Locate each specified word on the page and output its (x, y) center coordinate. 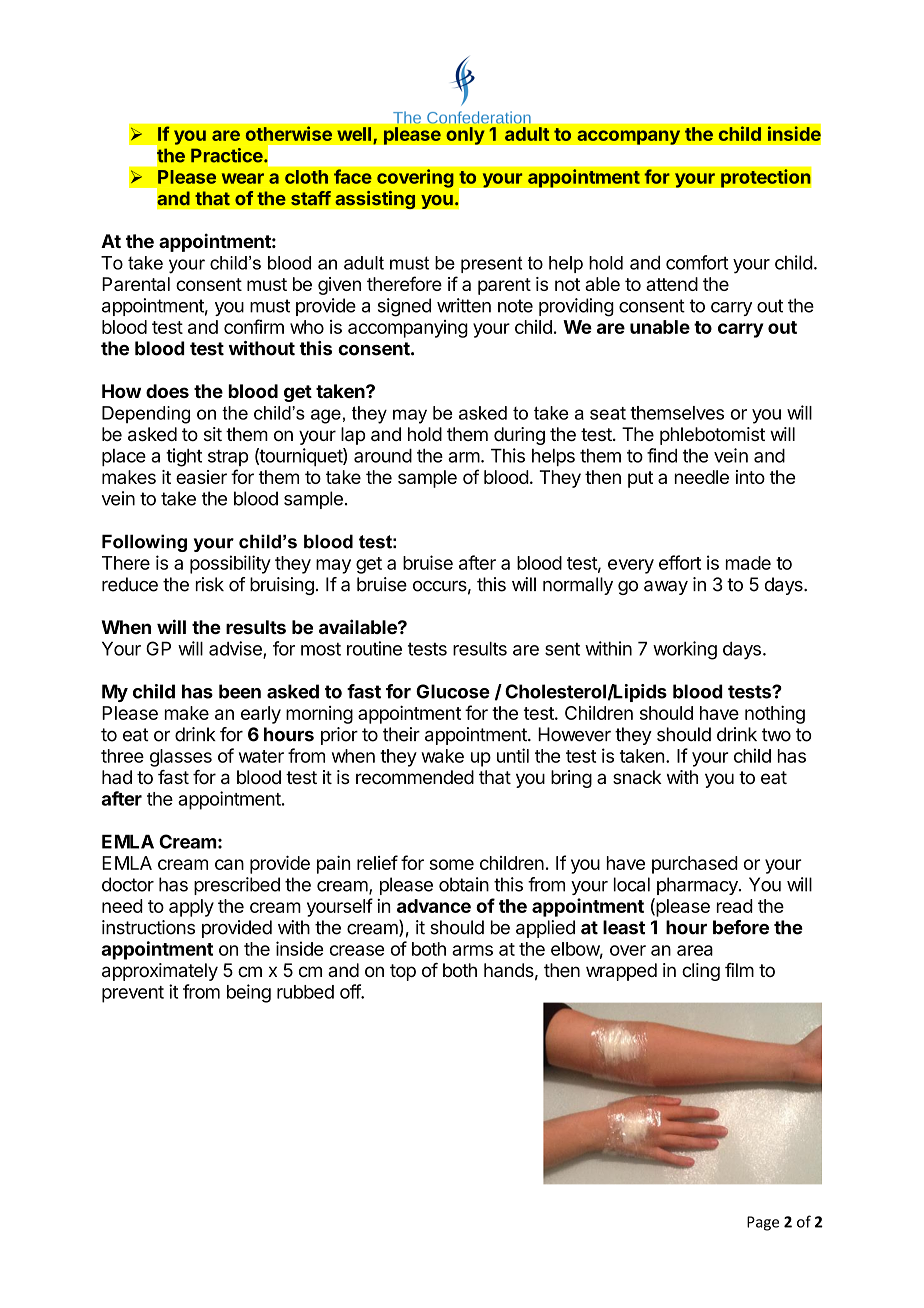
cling (701, 972)
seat (608, 413)
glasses (181, 758)
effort (680, 562)
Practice (228, 155)
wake (442, 756)
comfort (697, 262)
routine (374, 648)
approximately (160, 972)
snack (637, 777)
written (464, 305)
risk (210, 584)
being (249, 993)
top (403, 972)
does (167, 391)
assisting (375, 199)
